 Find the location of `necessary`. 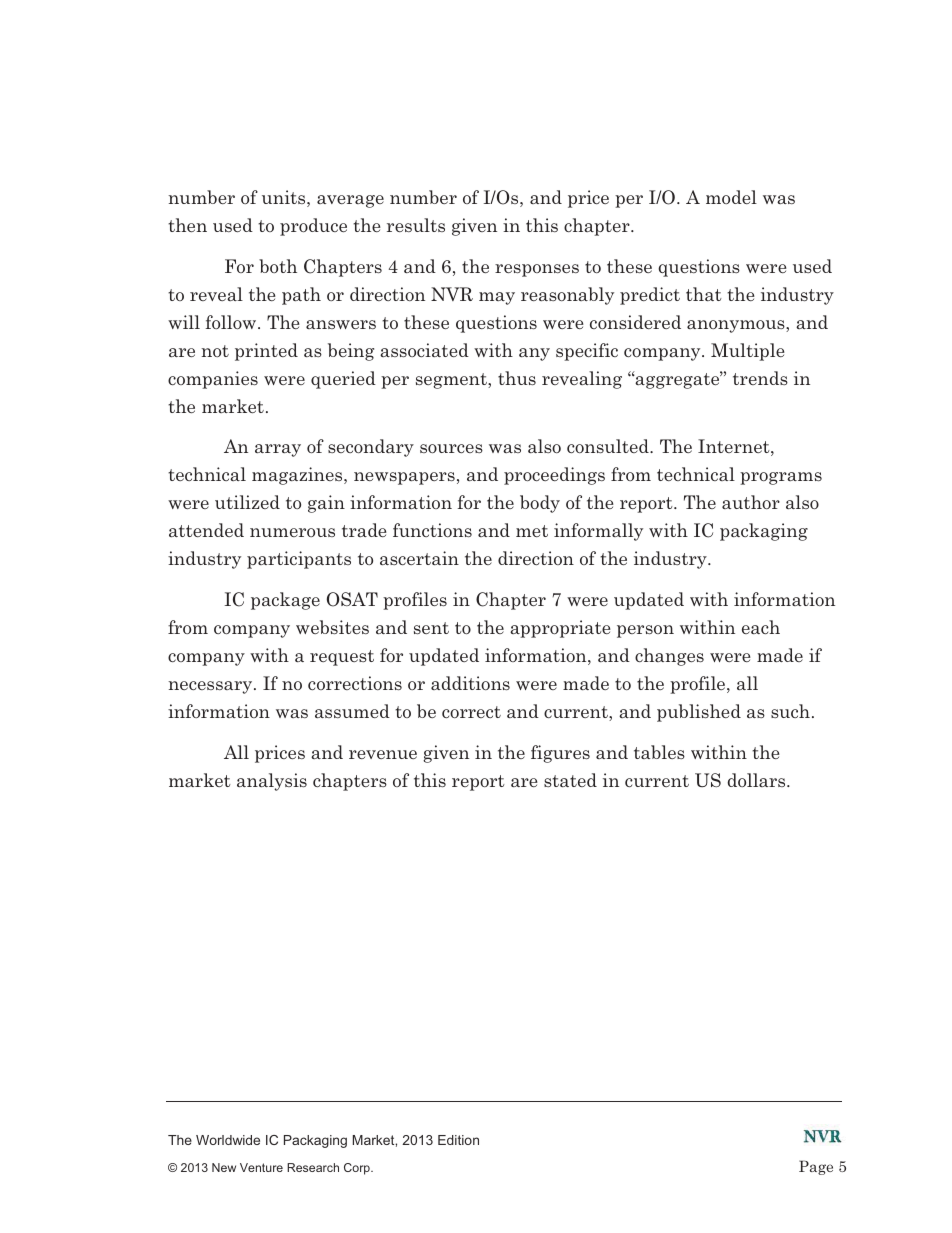

necessary is located at coordinates (211, 687).
